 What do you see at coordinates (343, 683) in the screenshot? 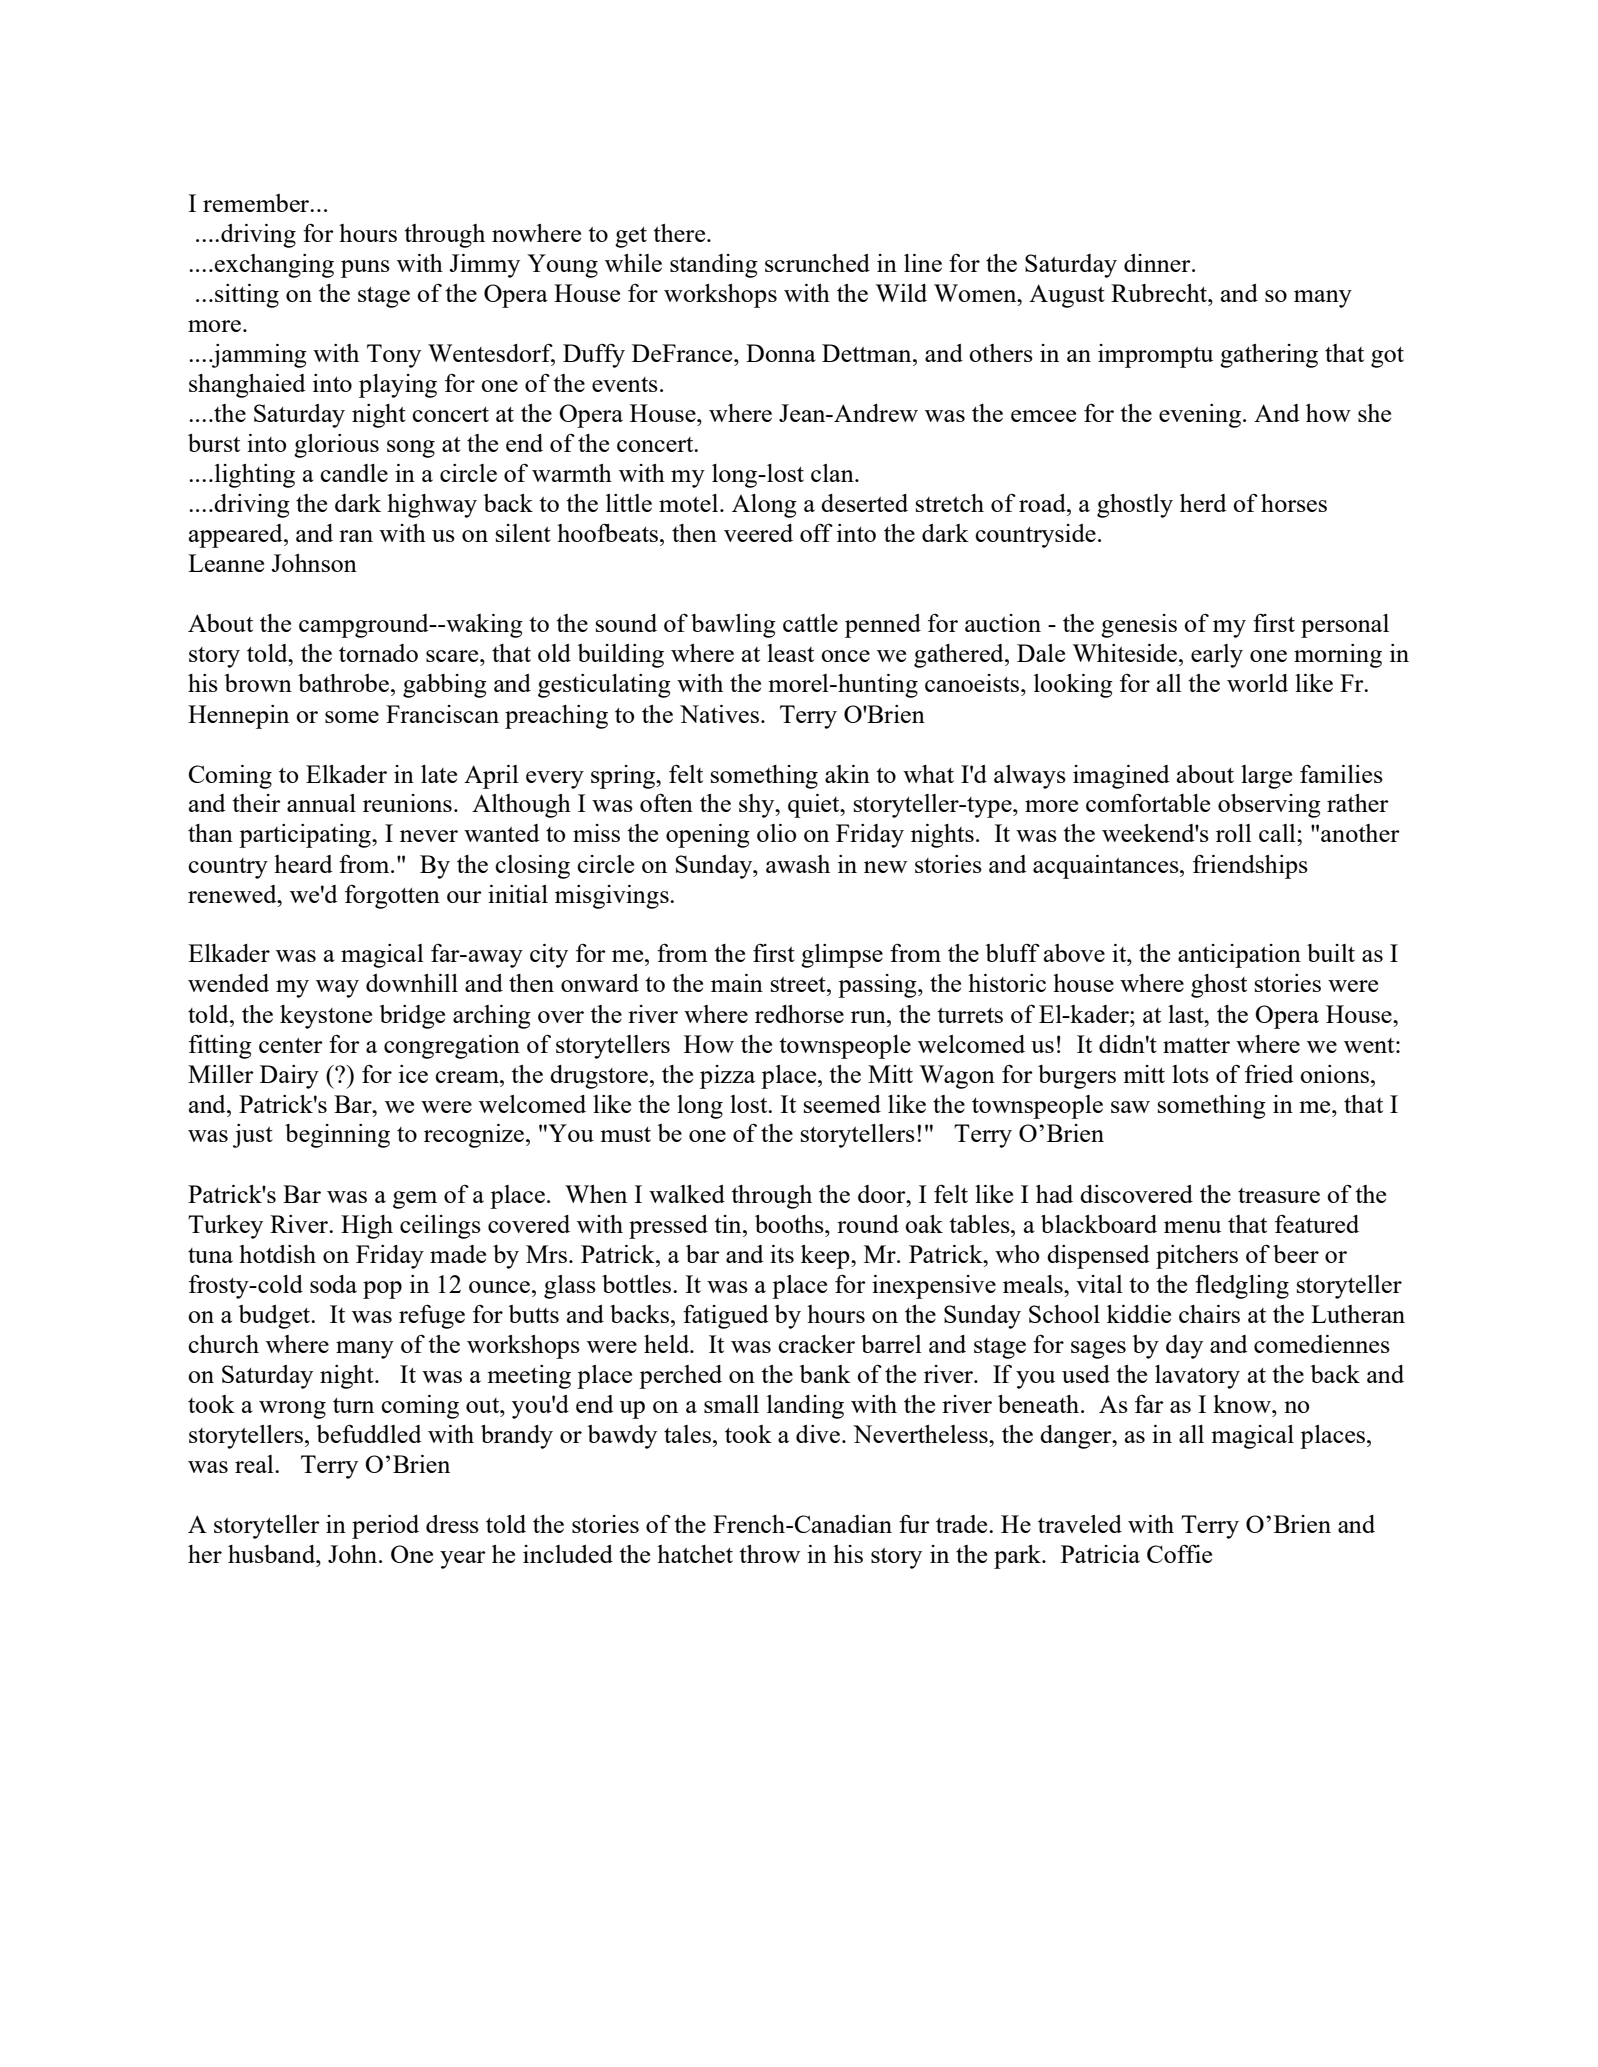
I see `bathrobe` at bounding box center [343, 683].
